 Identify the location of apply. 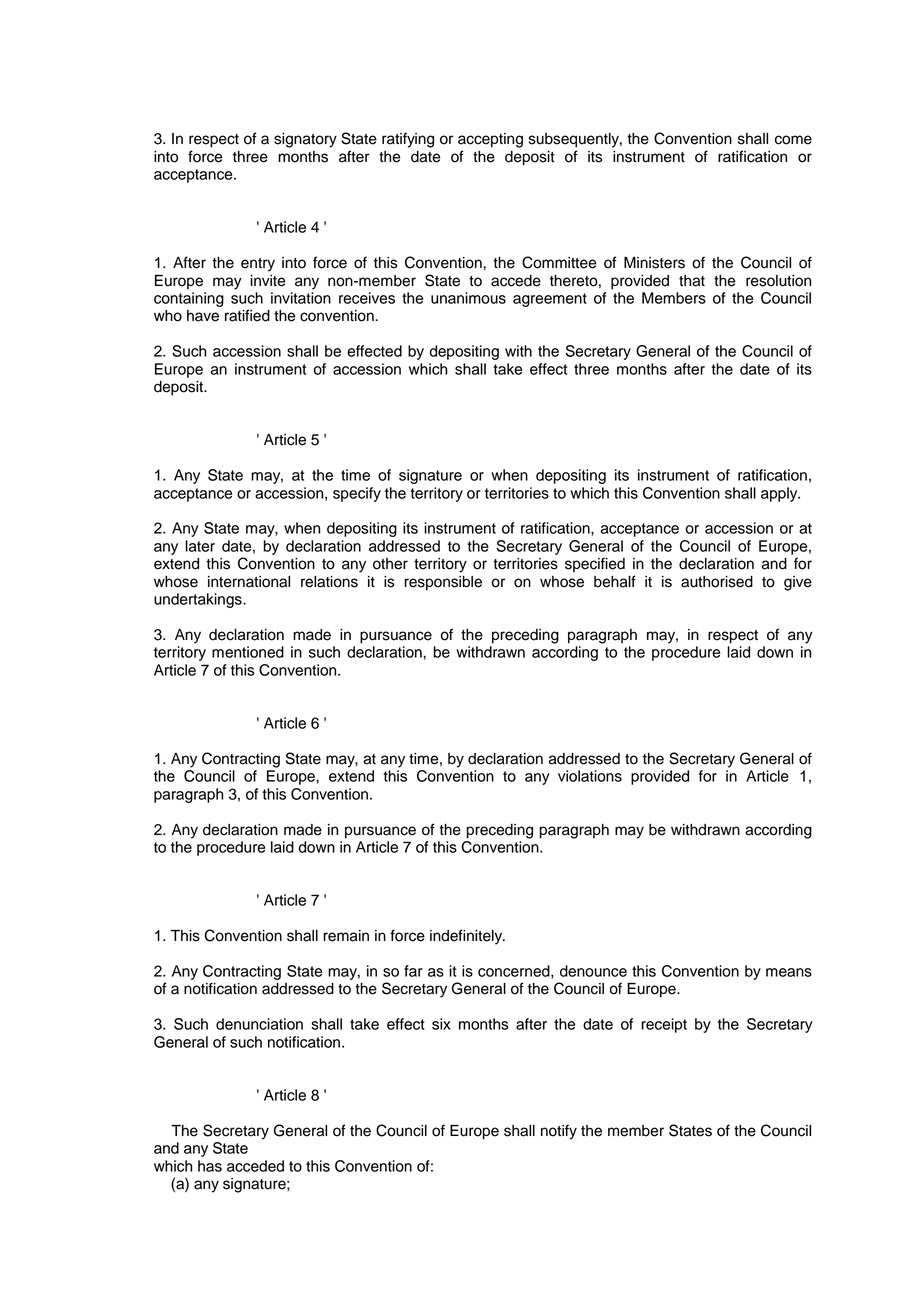
(780, 494).
